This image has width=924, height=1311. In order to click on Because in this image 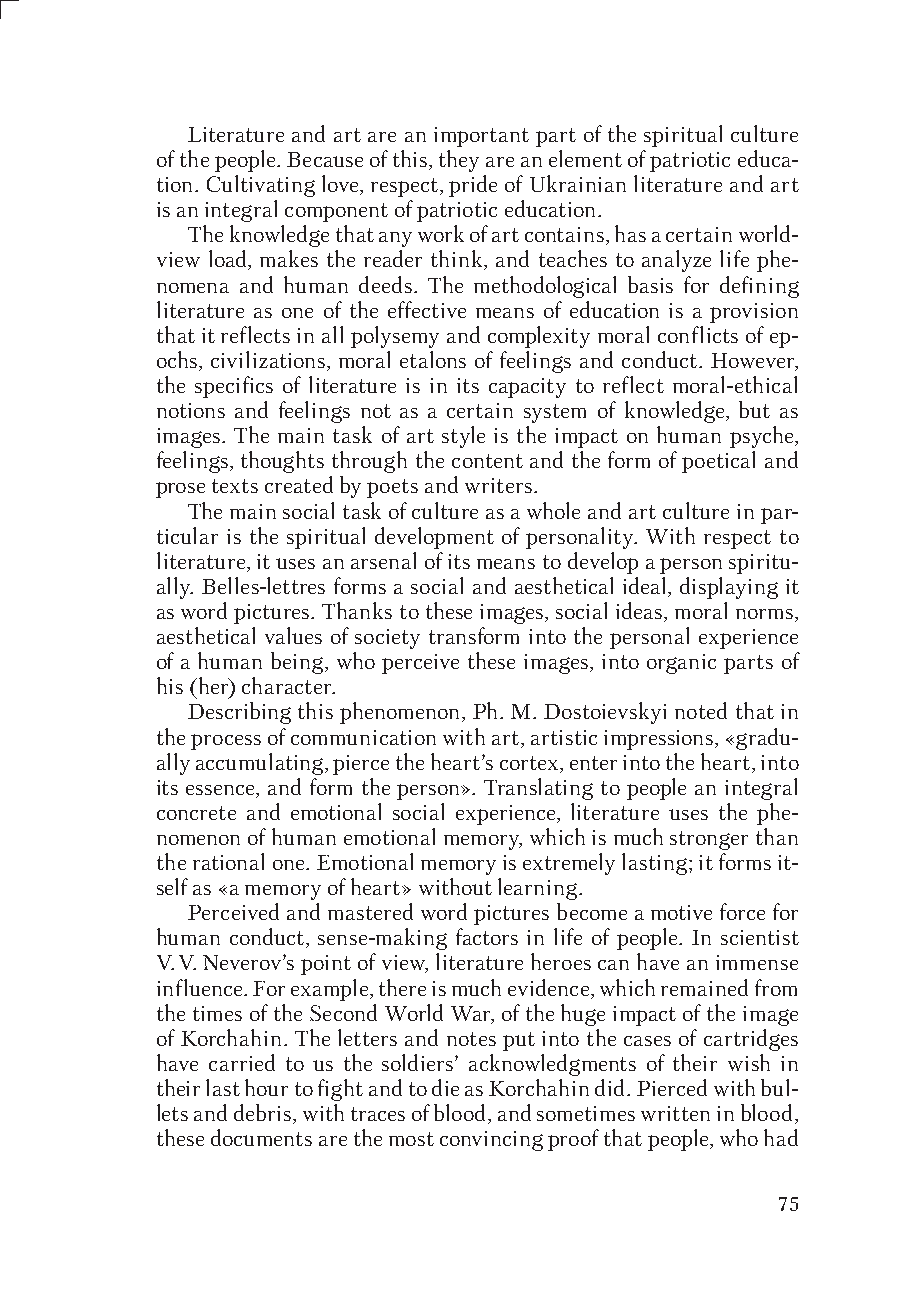, I will do `click(325, 159)`.
